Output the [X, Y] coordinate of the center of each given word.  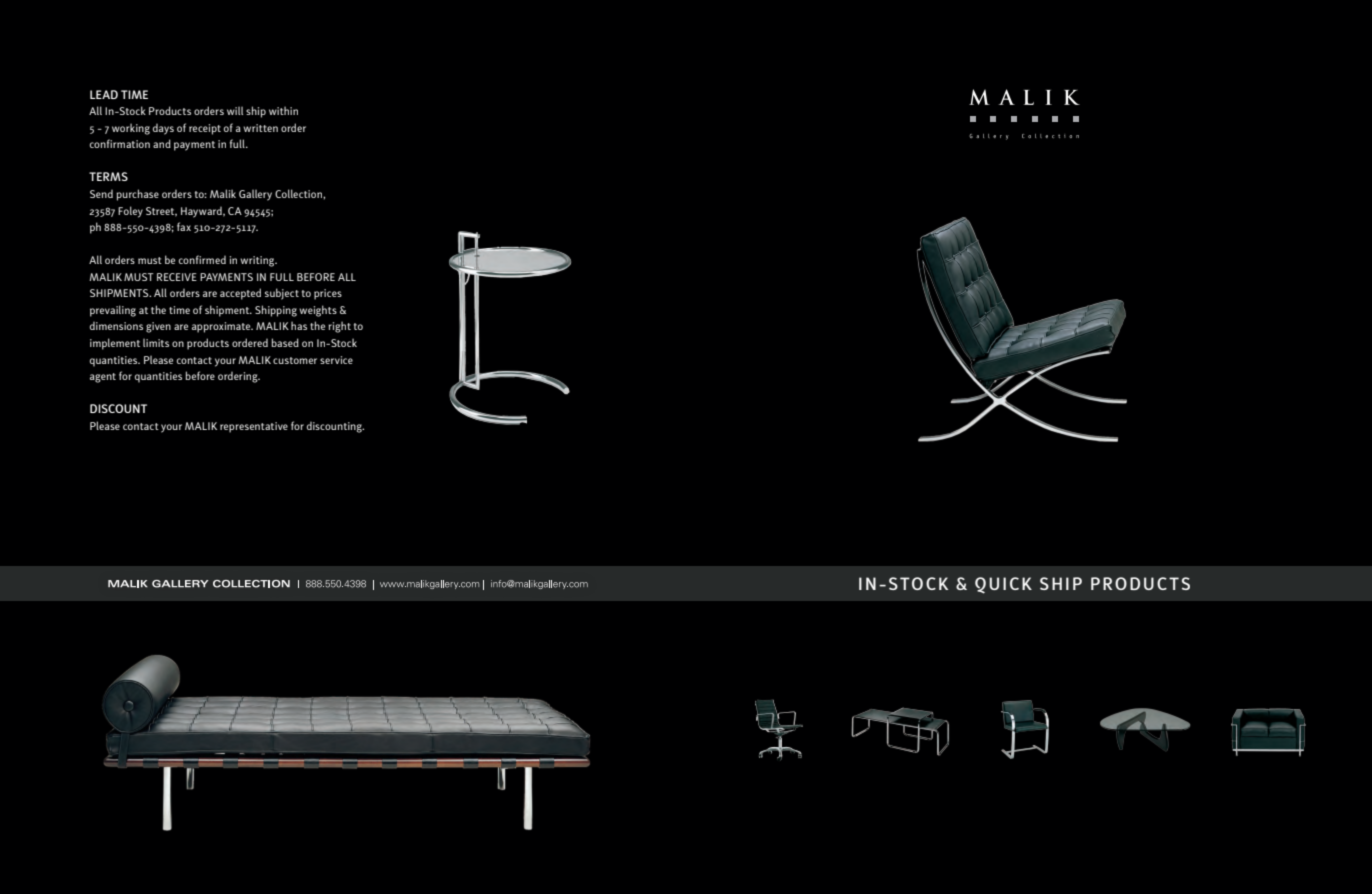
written [260, 128]
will [235, 110]
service [336, 360]
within [283, 110]
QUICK [1003, 585]
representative [254, 427]
